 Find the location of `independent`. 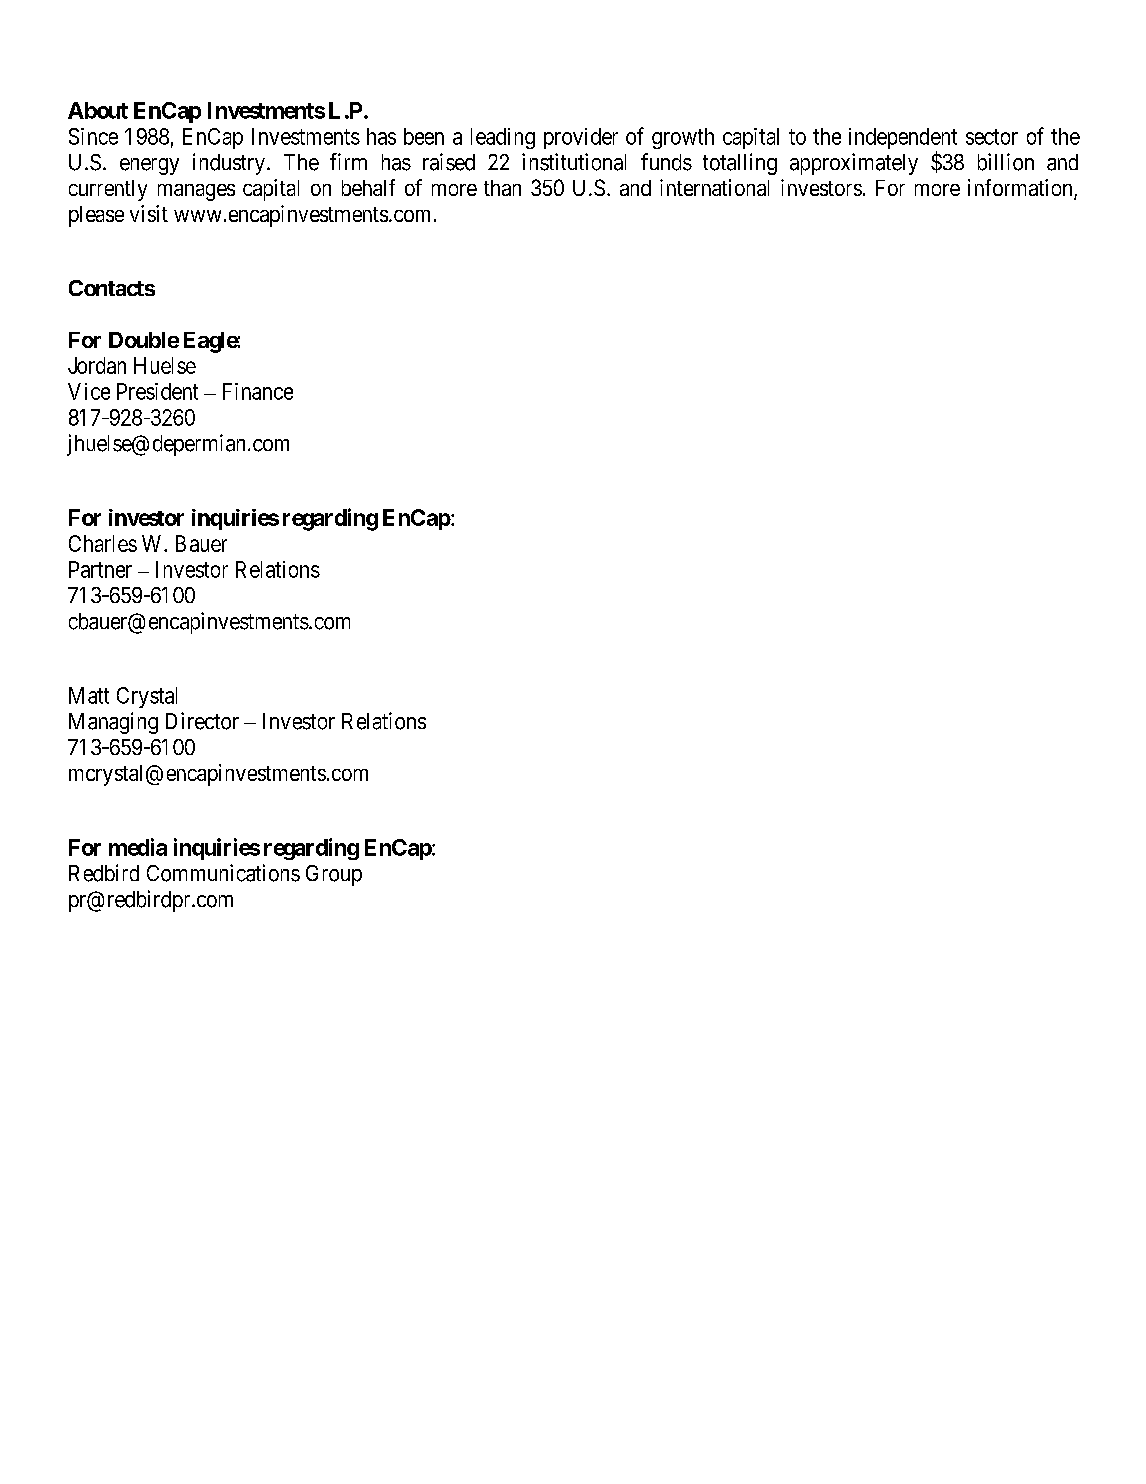

independent is located at coordinates (903, 140).
